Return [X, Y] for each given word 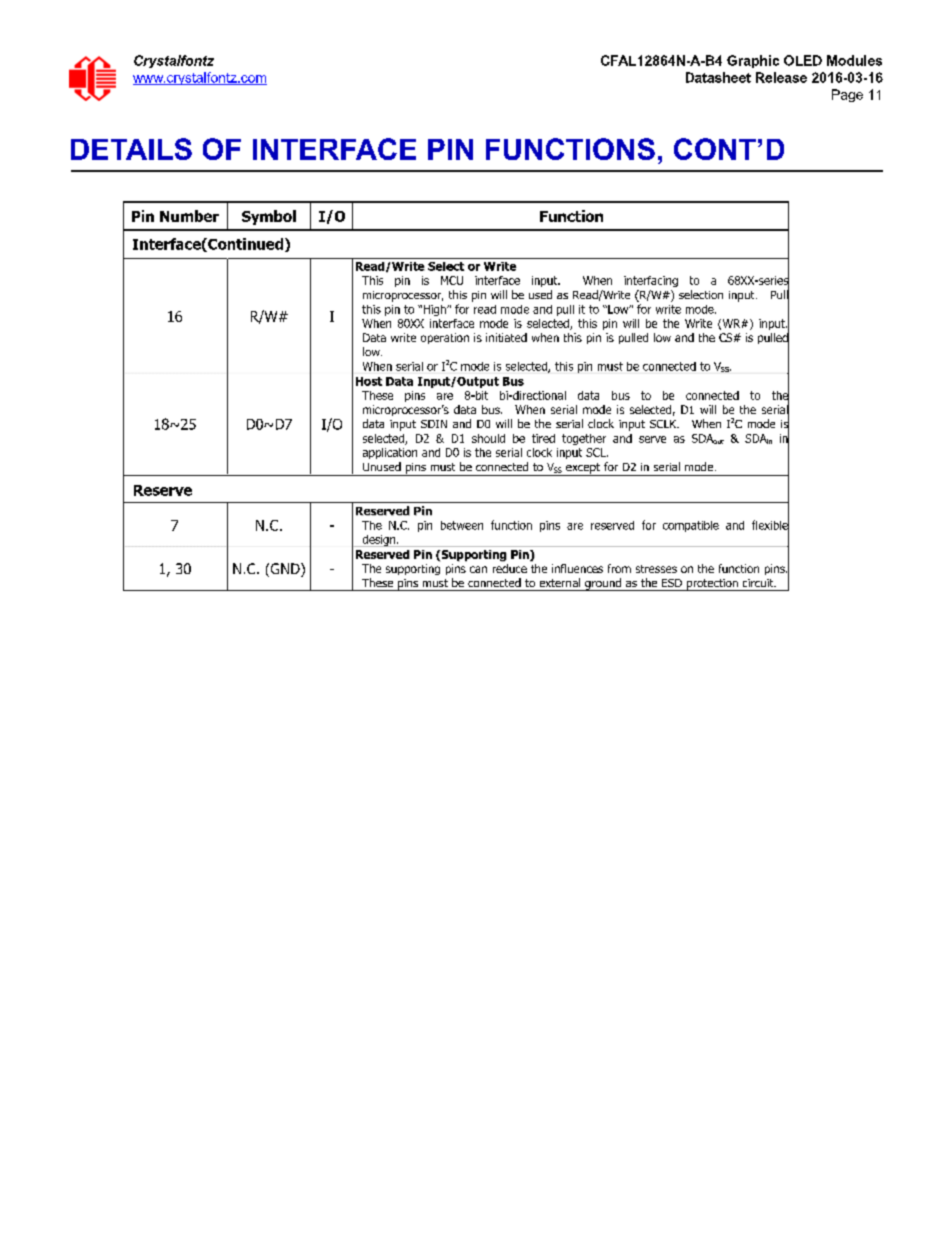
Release [781, 77]
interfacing [651, 281]
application [390, 453]
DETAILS [131, 149]
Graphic [753, 61]
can [478, 569]
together [584, 439]
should [488, 438]
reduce [510, 568]
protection [712, 585]
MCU [452, 280]
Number [189, 216]
